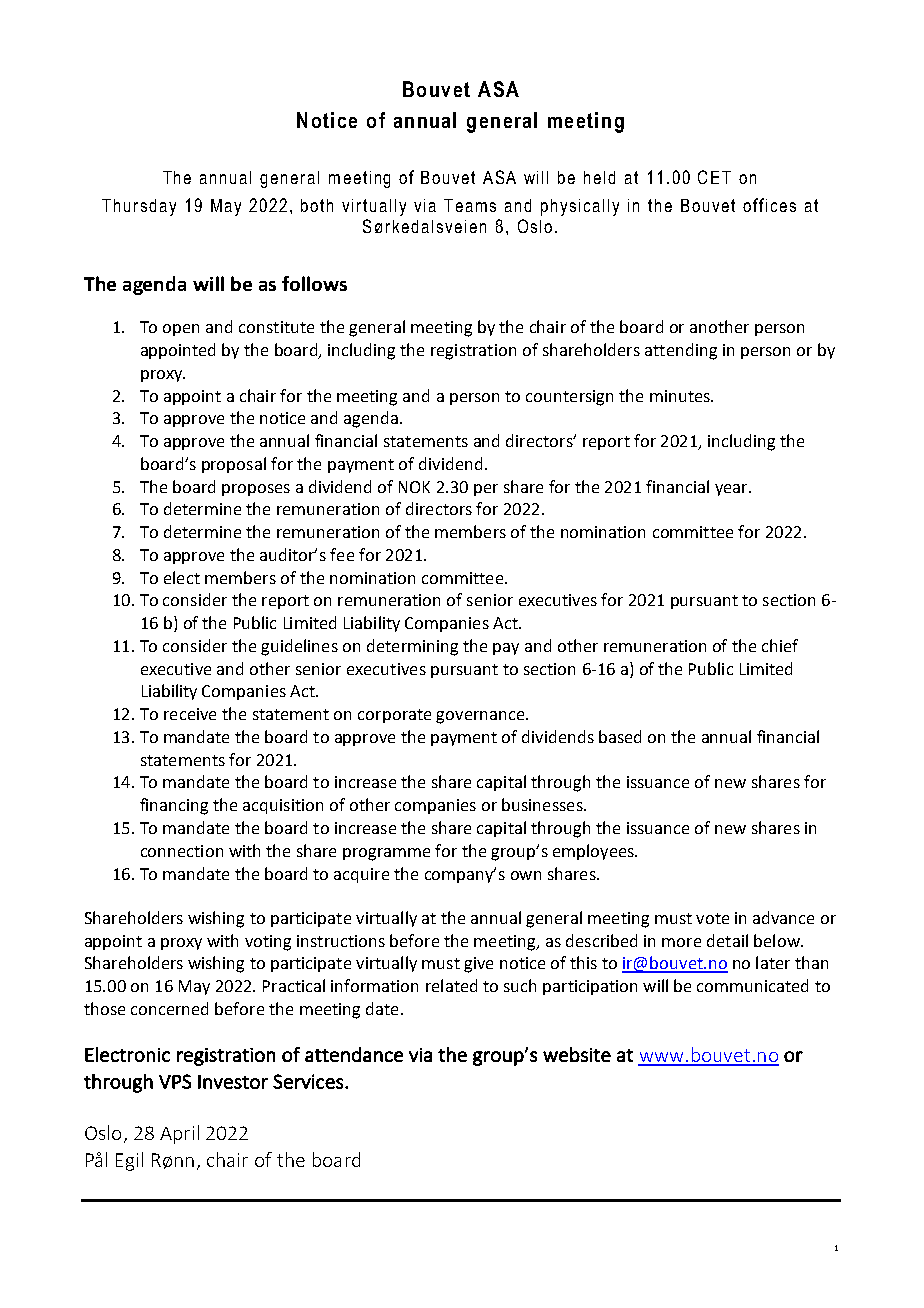 The image size is (924, 1308). Describe the element at coordinates (190, 714) in the screenshot. I see `receive` at that location.
